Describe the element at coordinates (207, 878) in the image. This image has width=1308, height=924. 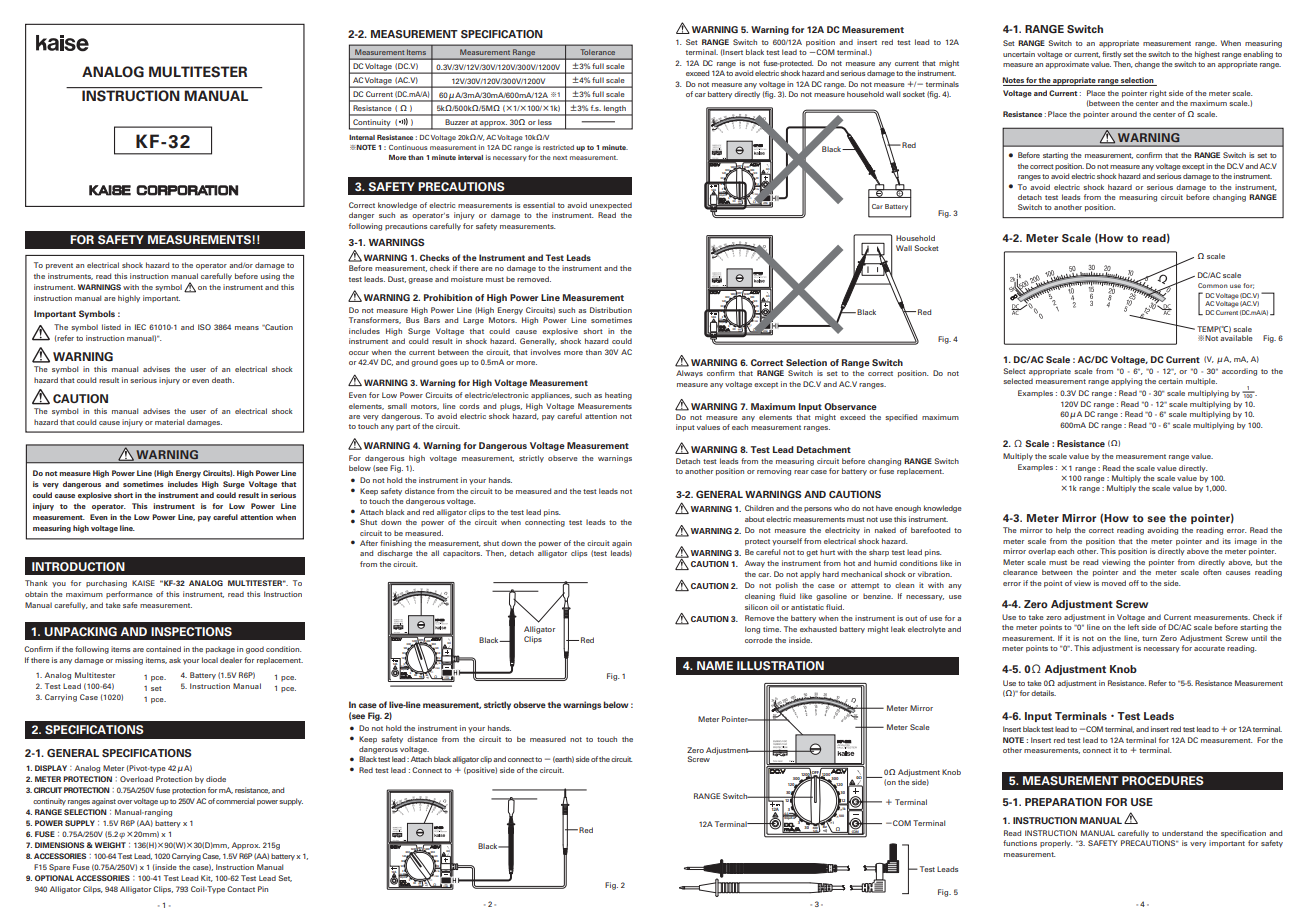
I see `Kit` at that location.
